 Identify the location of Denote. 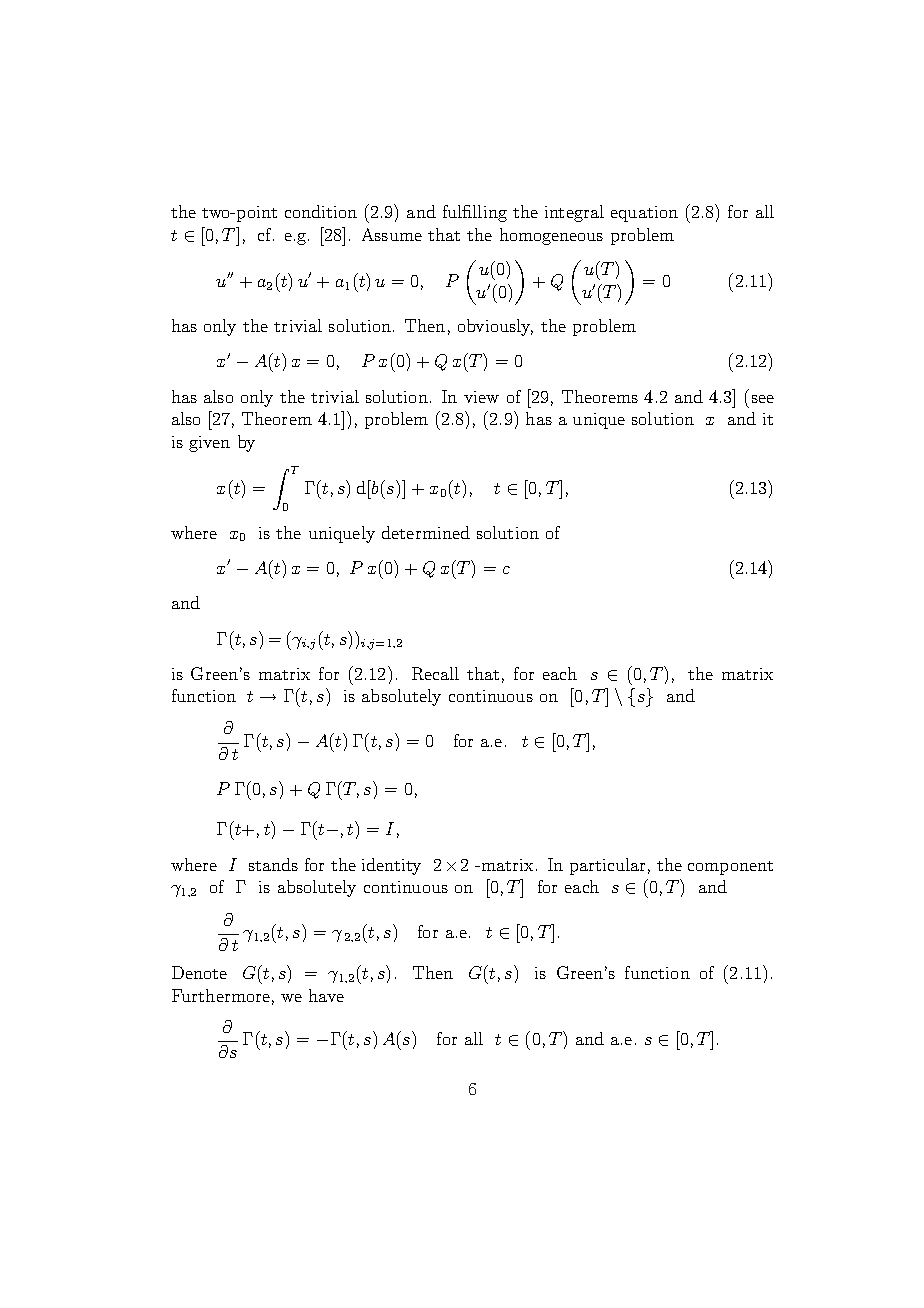
(199, 972).
